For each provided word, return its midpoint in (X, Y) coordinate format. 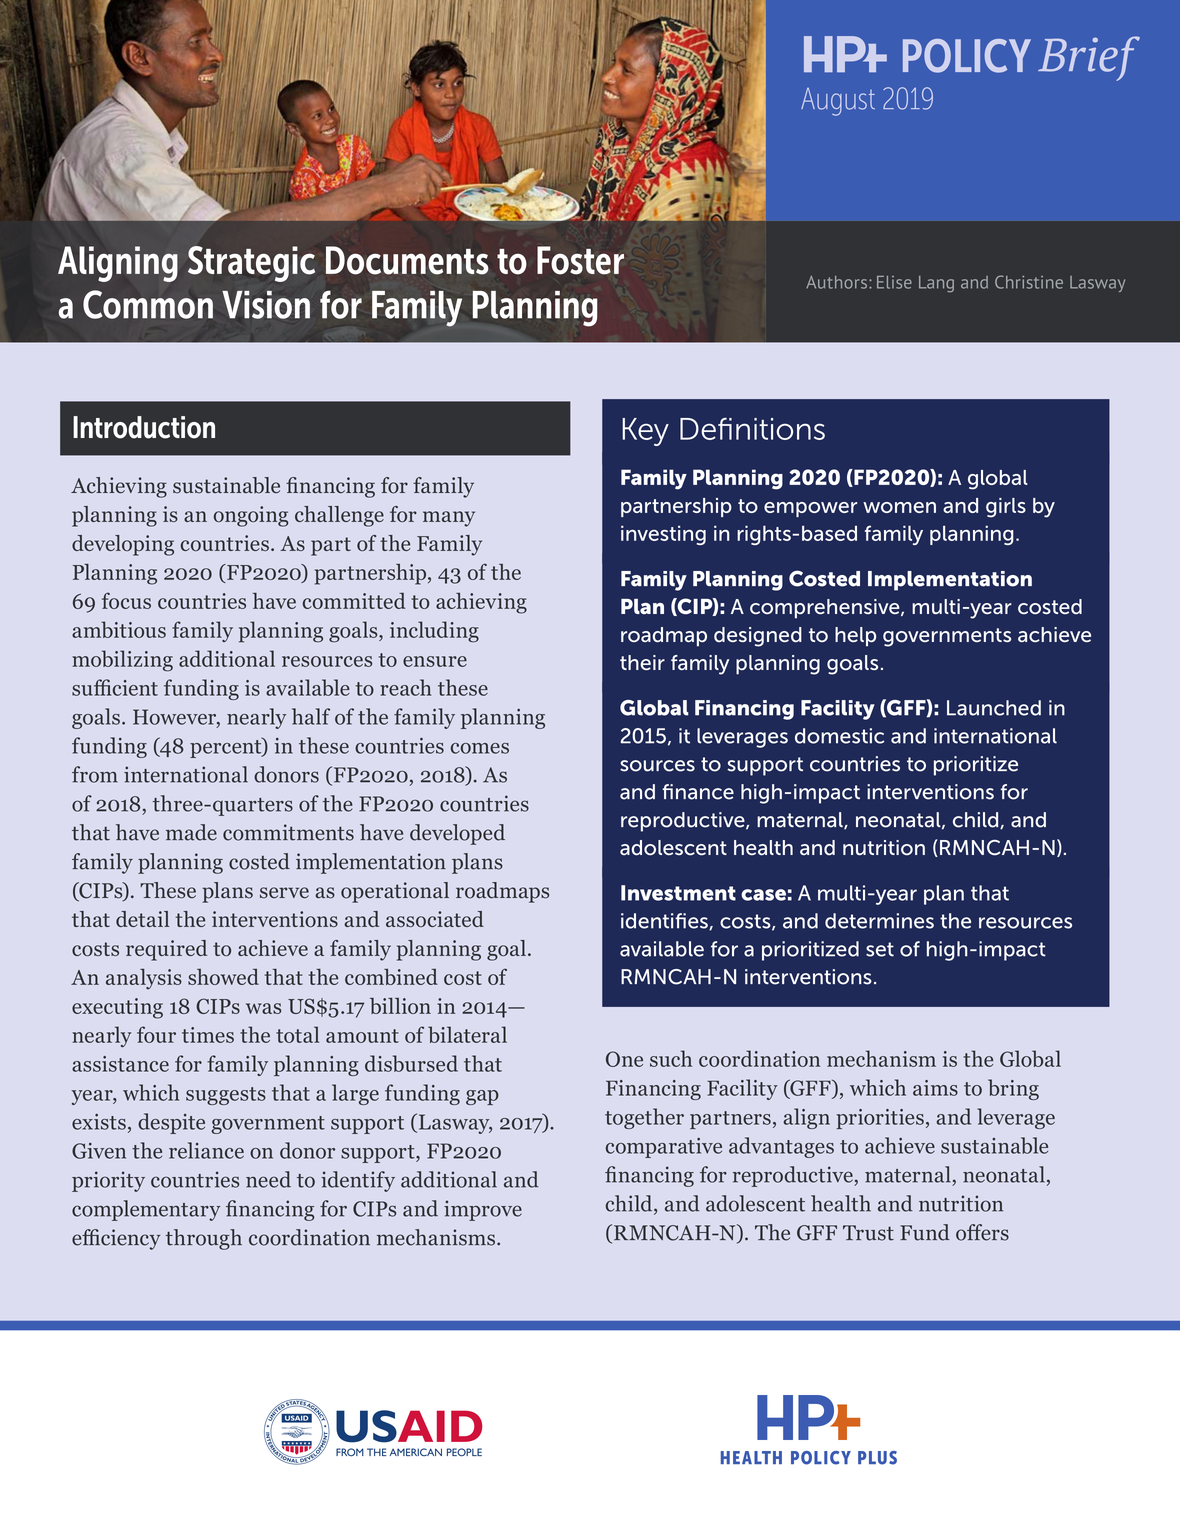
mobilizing (122, 661)
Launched (994, 708)
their (642, 663)
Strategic (251, 264)
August (838, 102)
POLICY (967, 56)
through (204, 1239)
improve (483, 1210)
